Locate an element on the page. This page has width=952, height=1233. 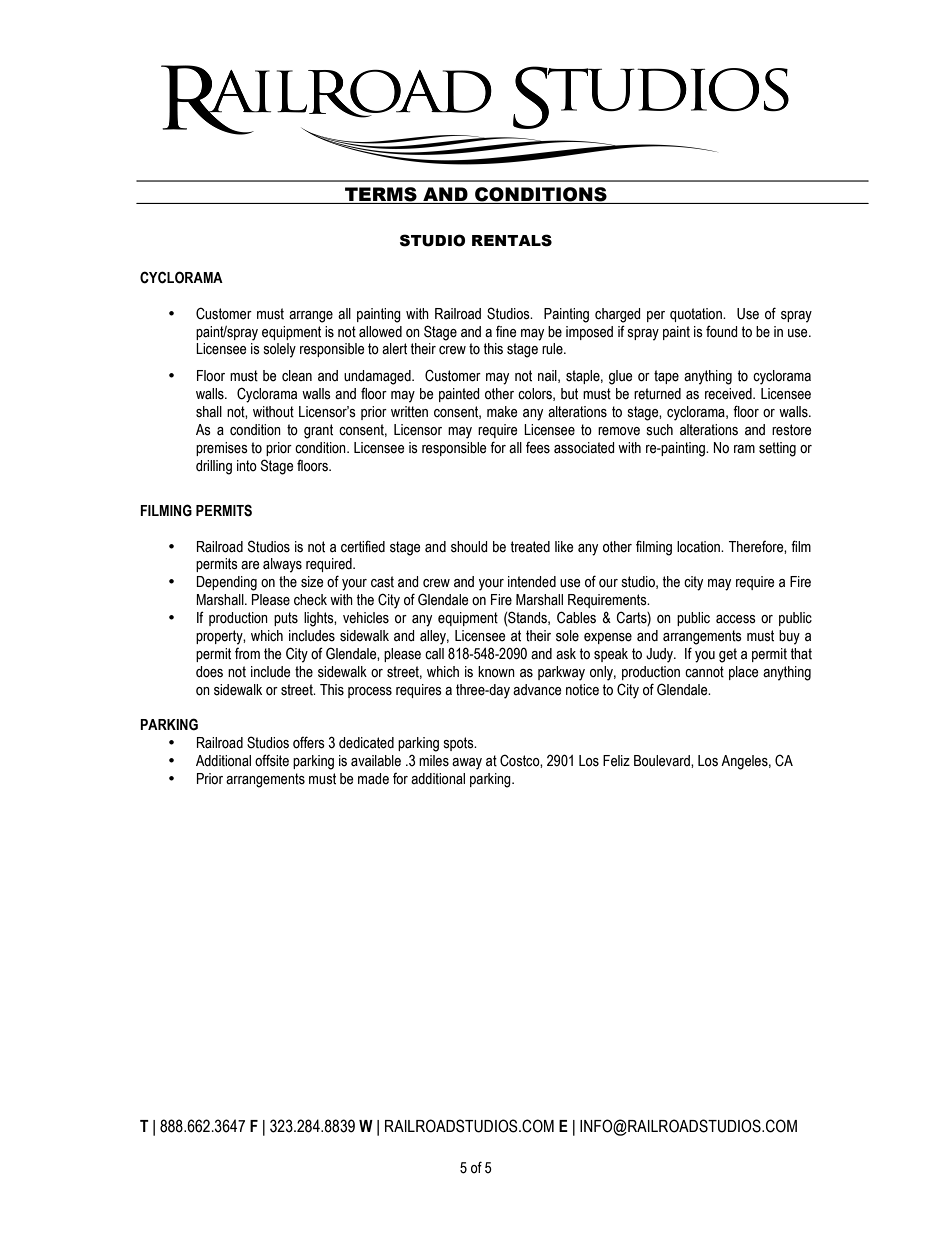
offsite is located at coordinates (272, 760).
